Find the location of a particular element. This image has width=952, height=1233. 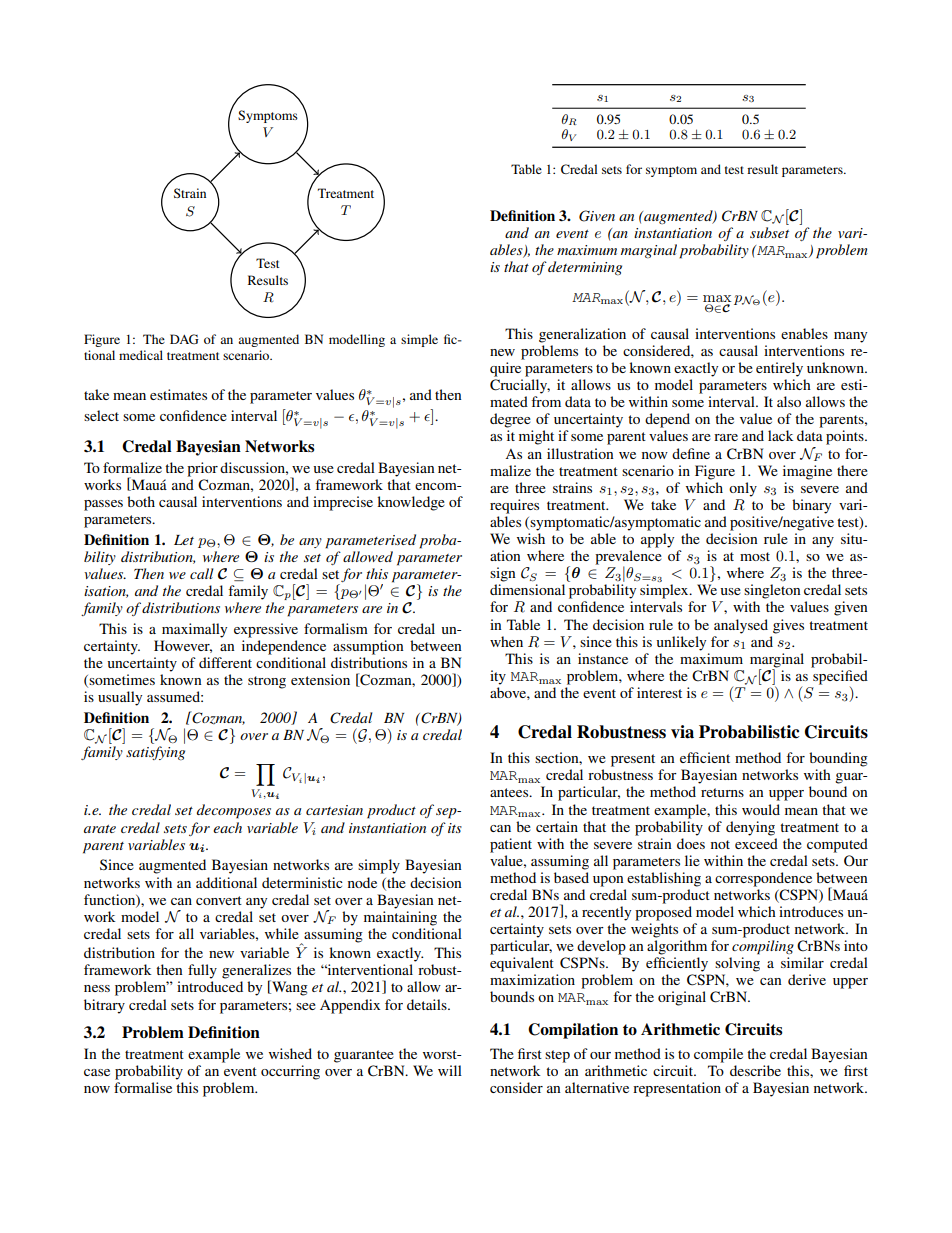

might is located at coordinates (536, 437).
